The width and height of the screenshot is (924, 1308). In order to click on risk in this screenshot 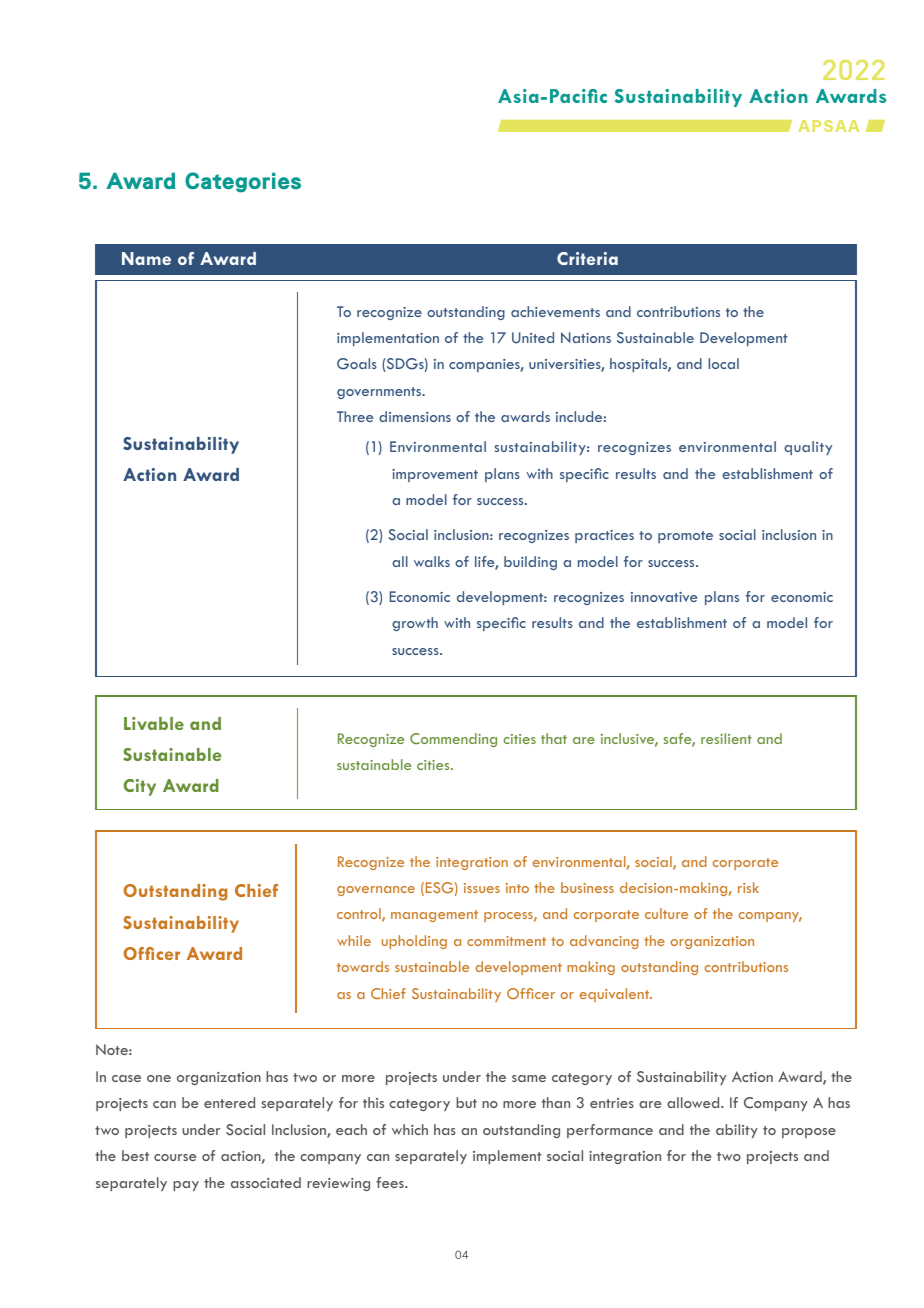, I will do `click(748, 887)`.
